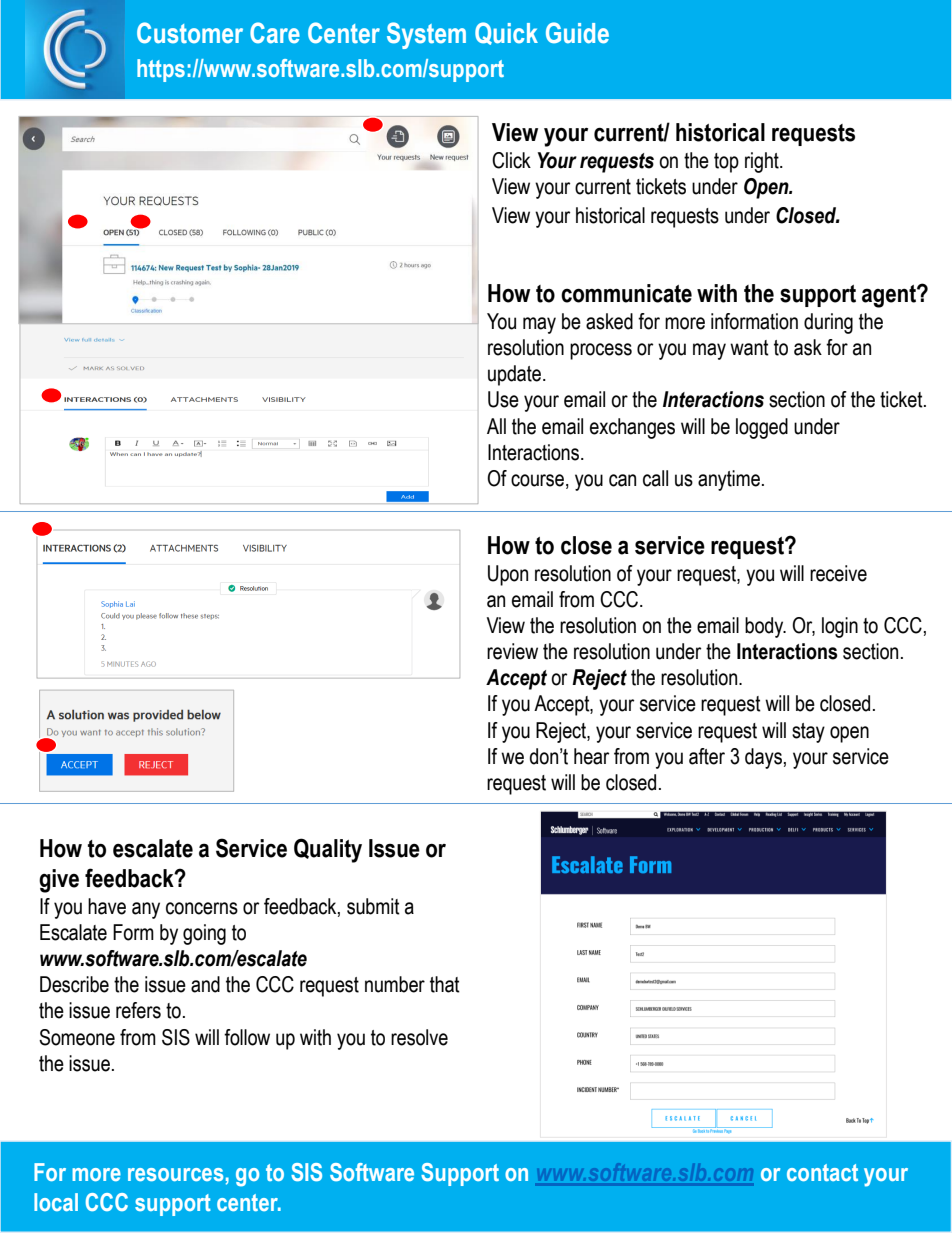  I want to click on course, so click(537, 480).
